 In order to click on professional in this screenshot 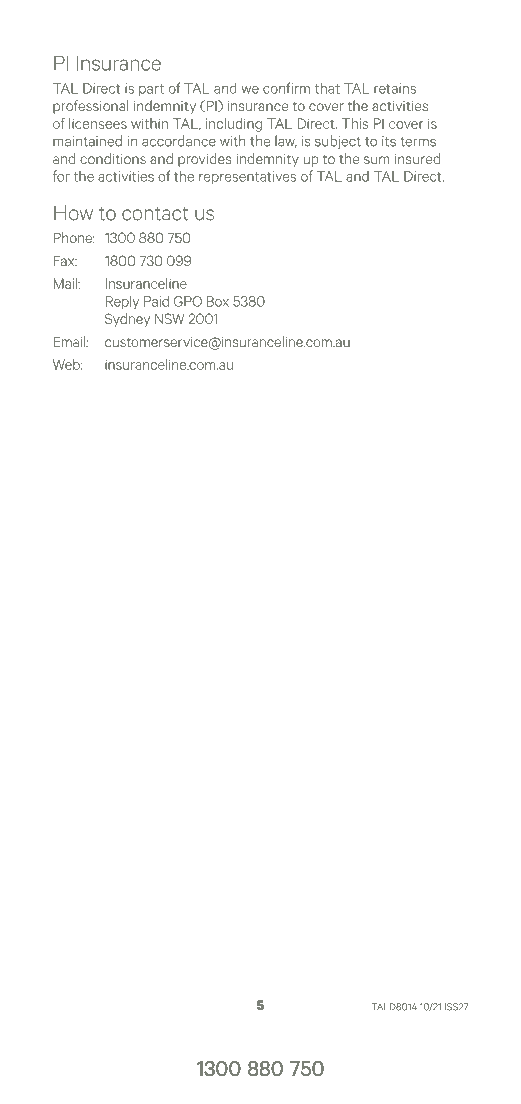, I will do `click(91, 107)`.
